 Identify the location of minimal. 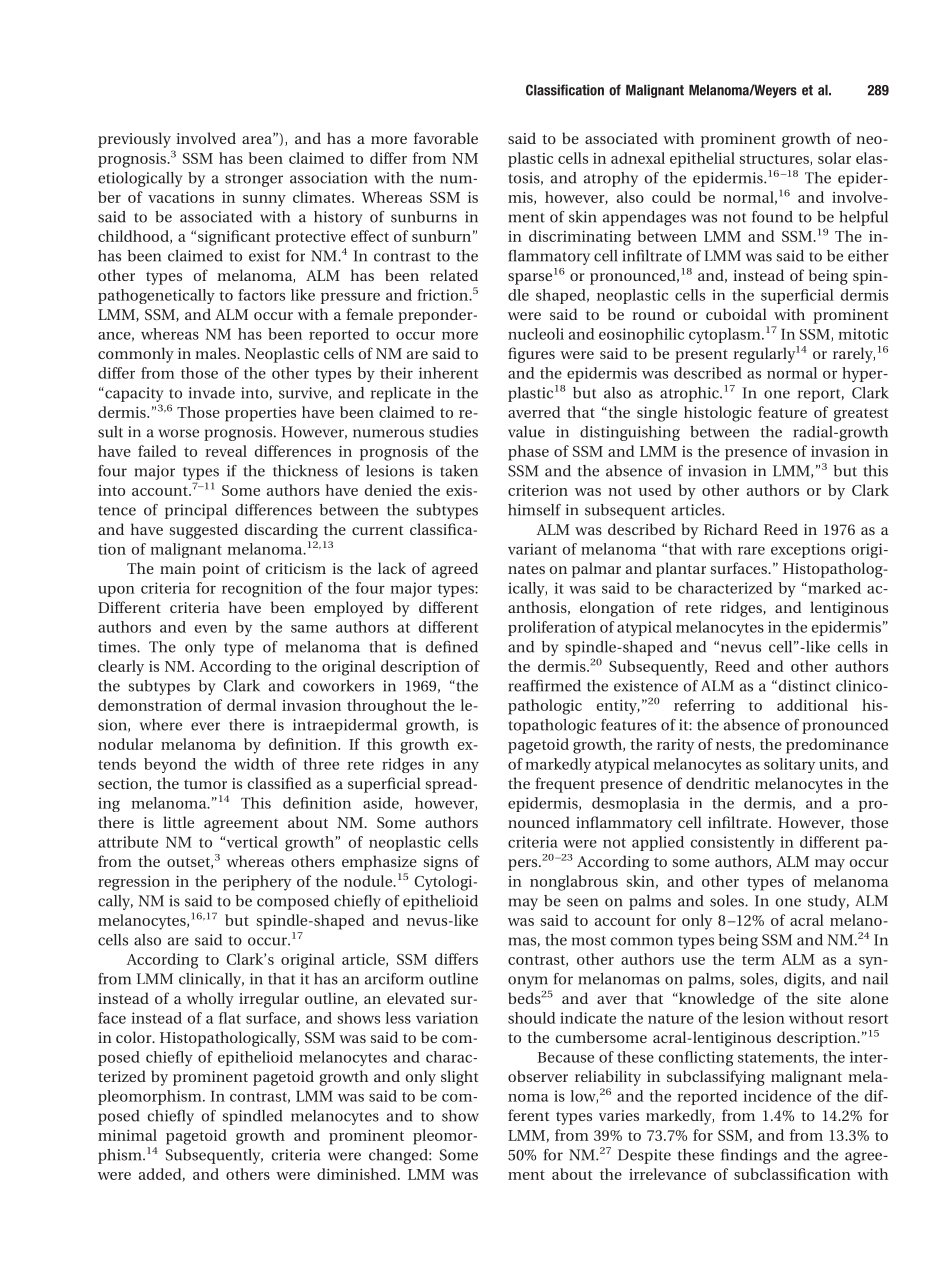
(127, 1135).
